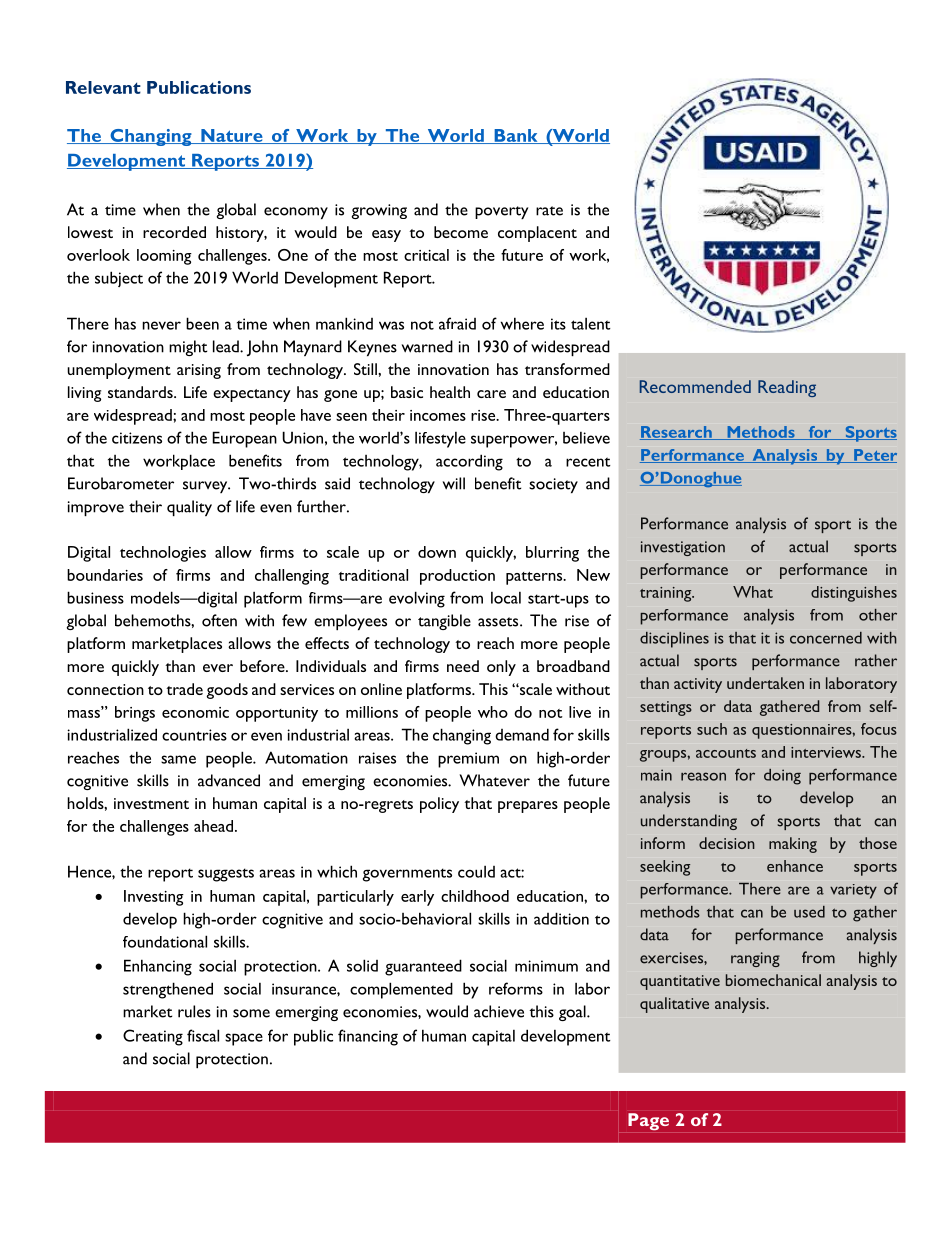 The image size is (952, 1233). I want to click on Page, so click(648, 1122).
